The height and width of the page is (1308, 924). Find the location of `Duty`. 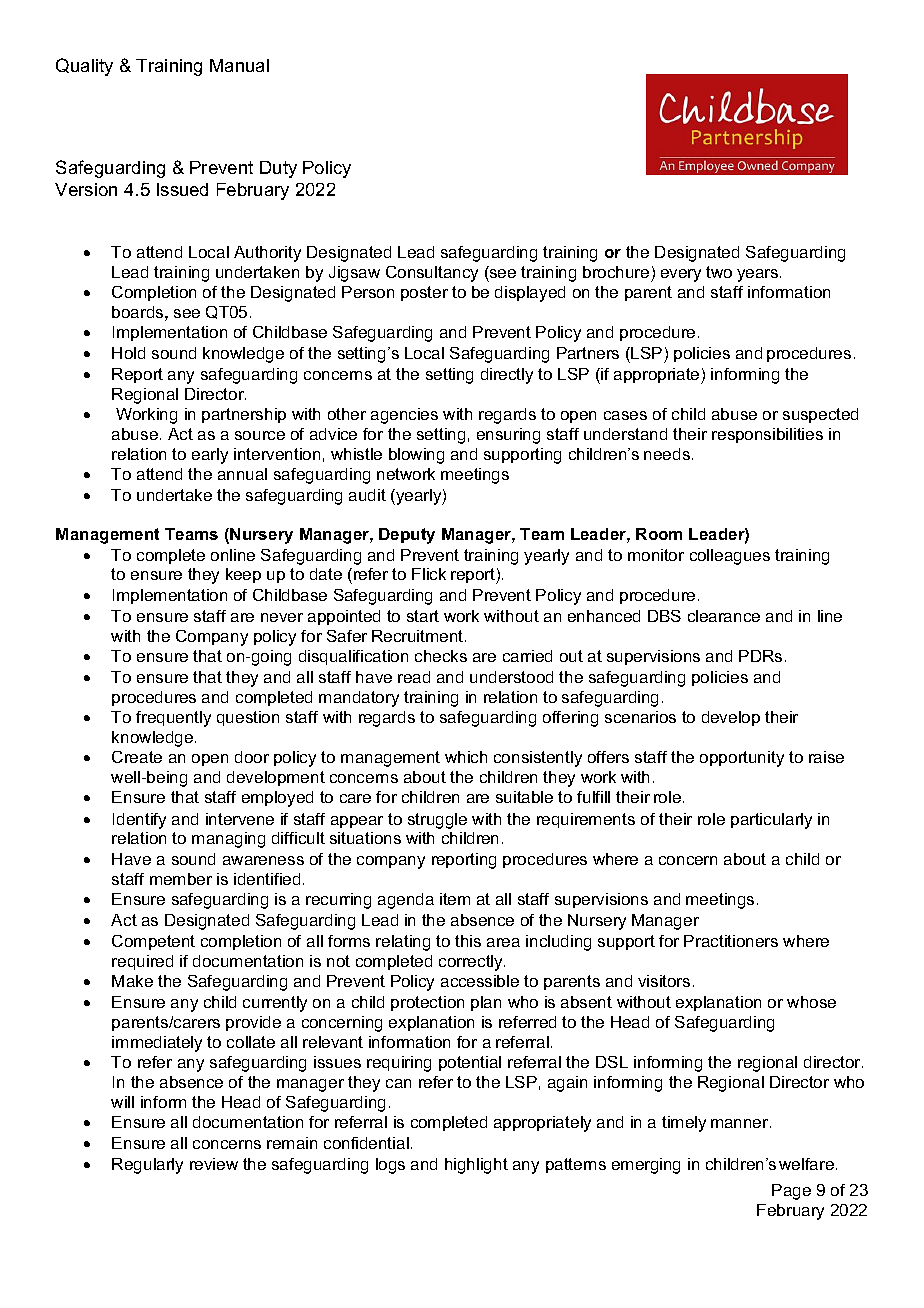

Duty is located at coordinates (278, 169).
